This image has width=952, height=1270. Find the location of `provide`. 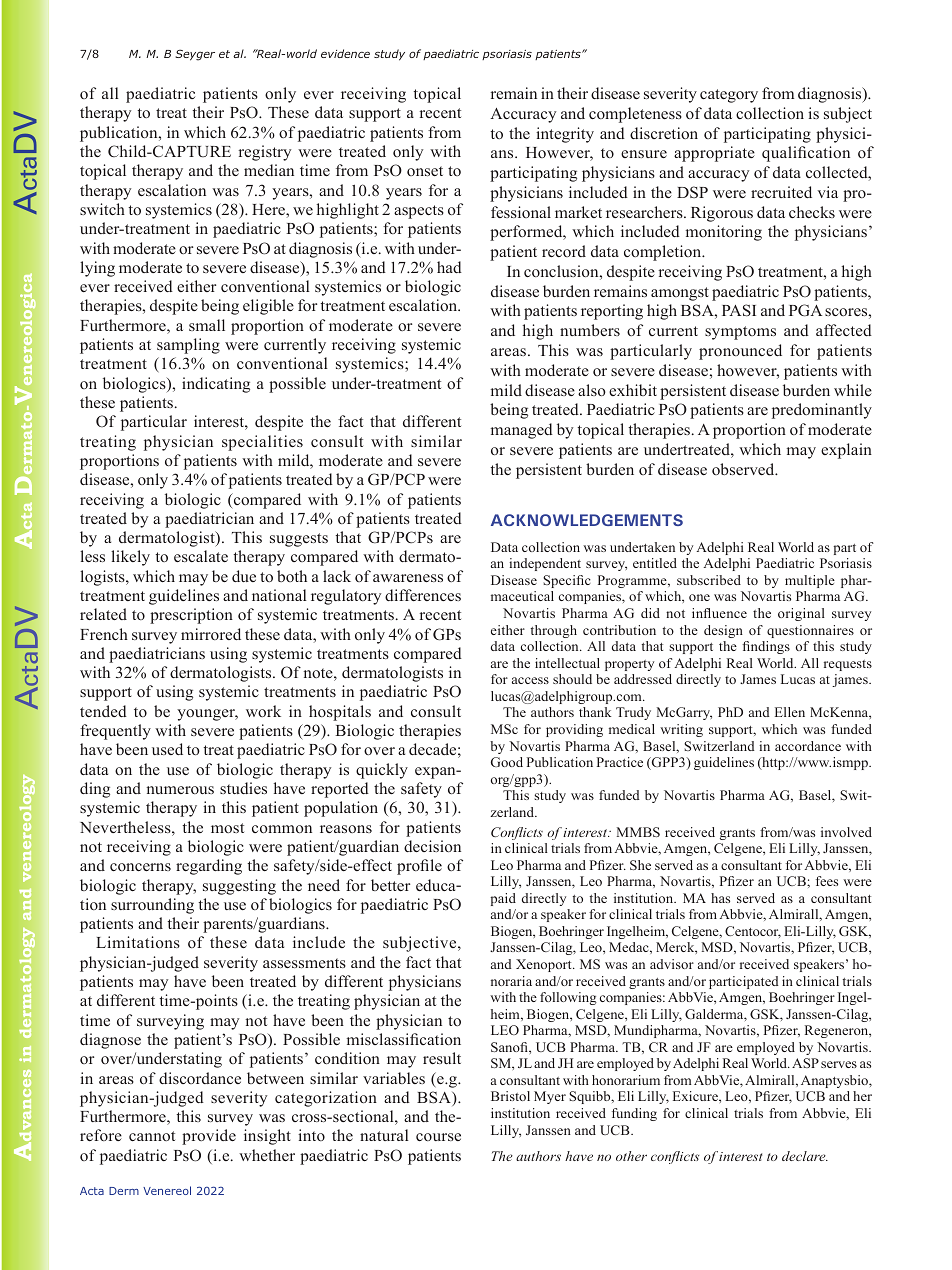

provide is located at coordinates (209, 1137).
